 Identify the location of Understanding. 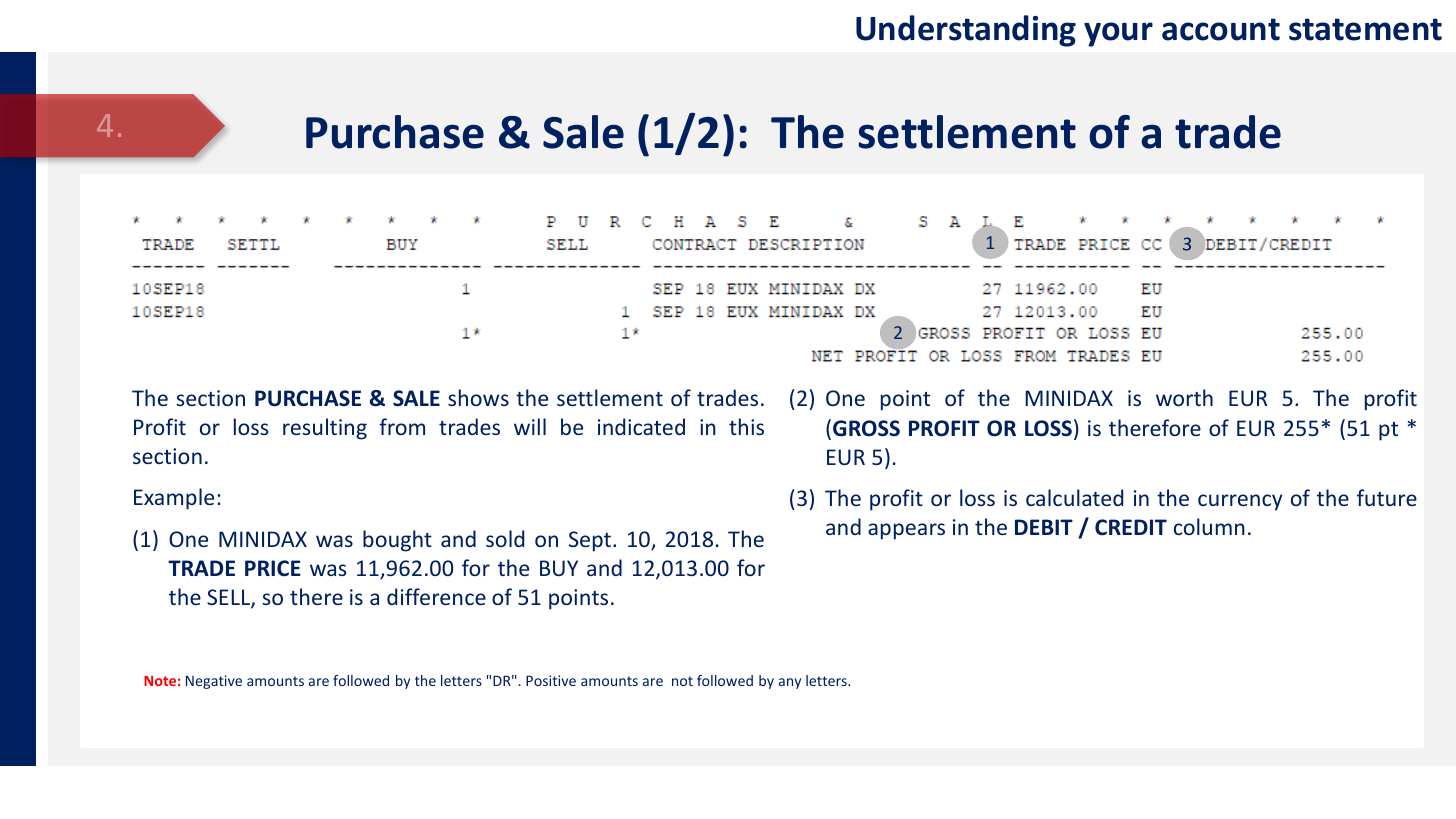
(966, 31).
